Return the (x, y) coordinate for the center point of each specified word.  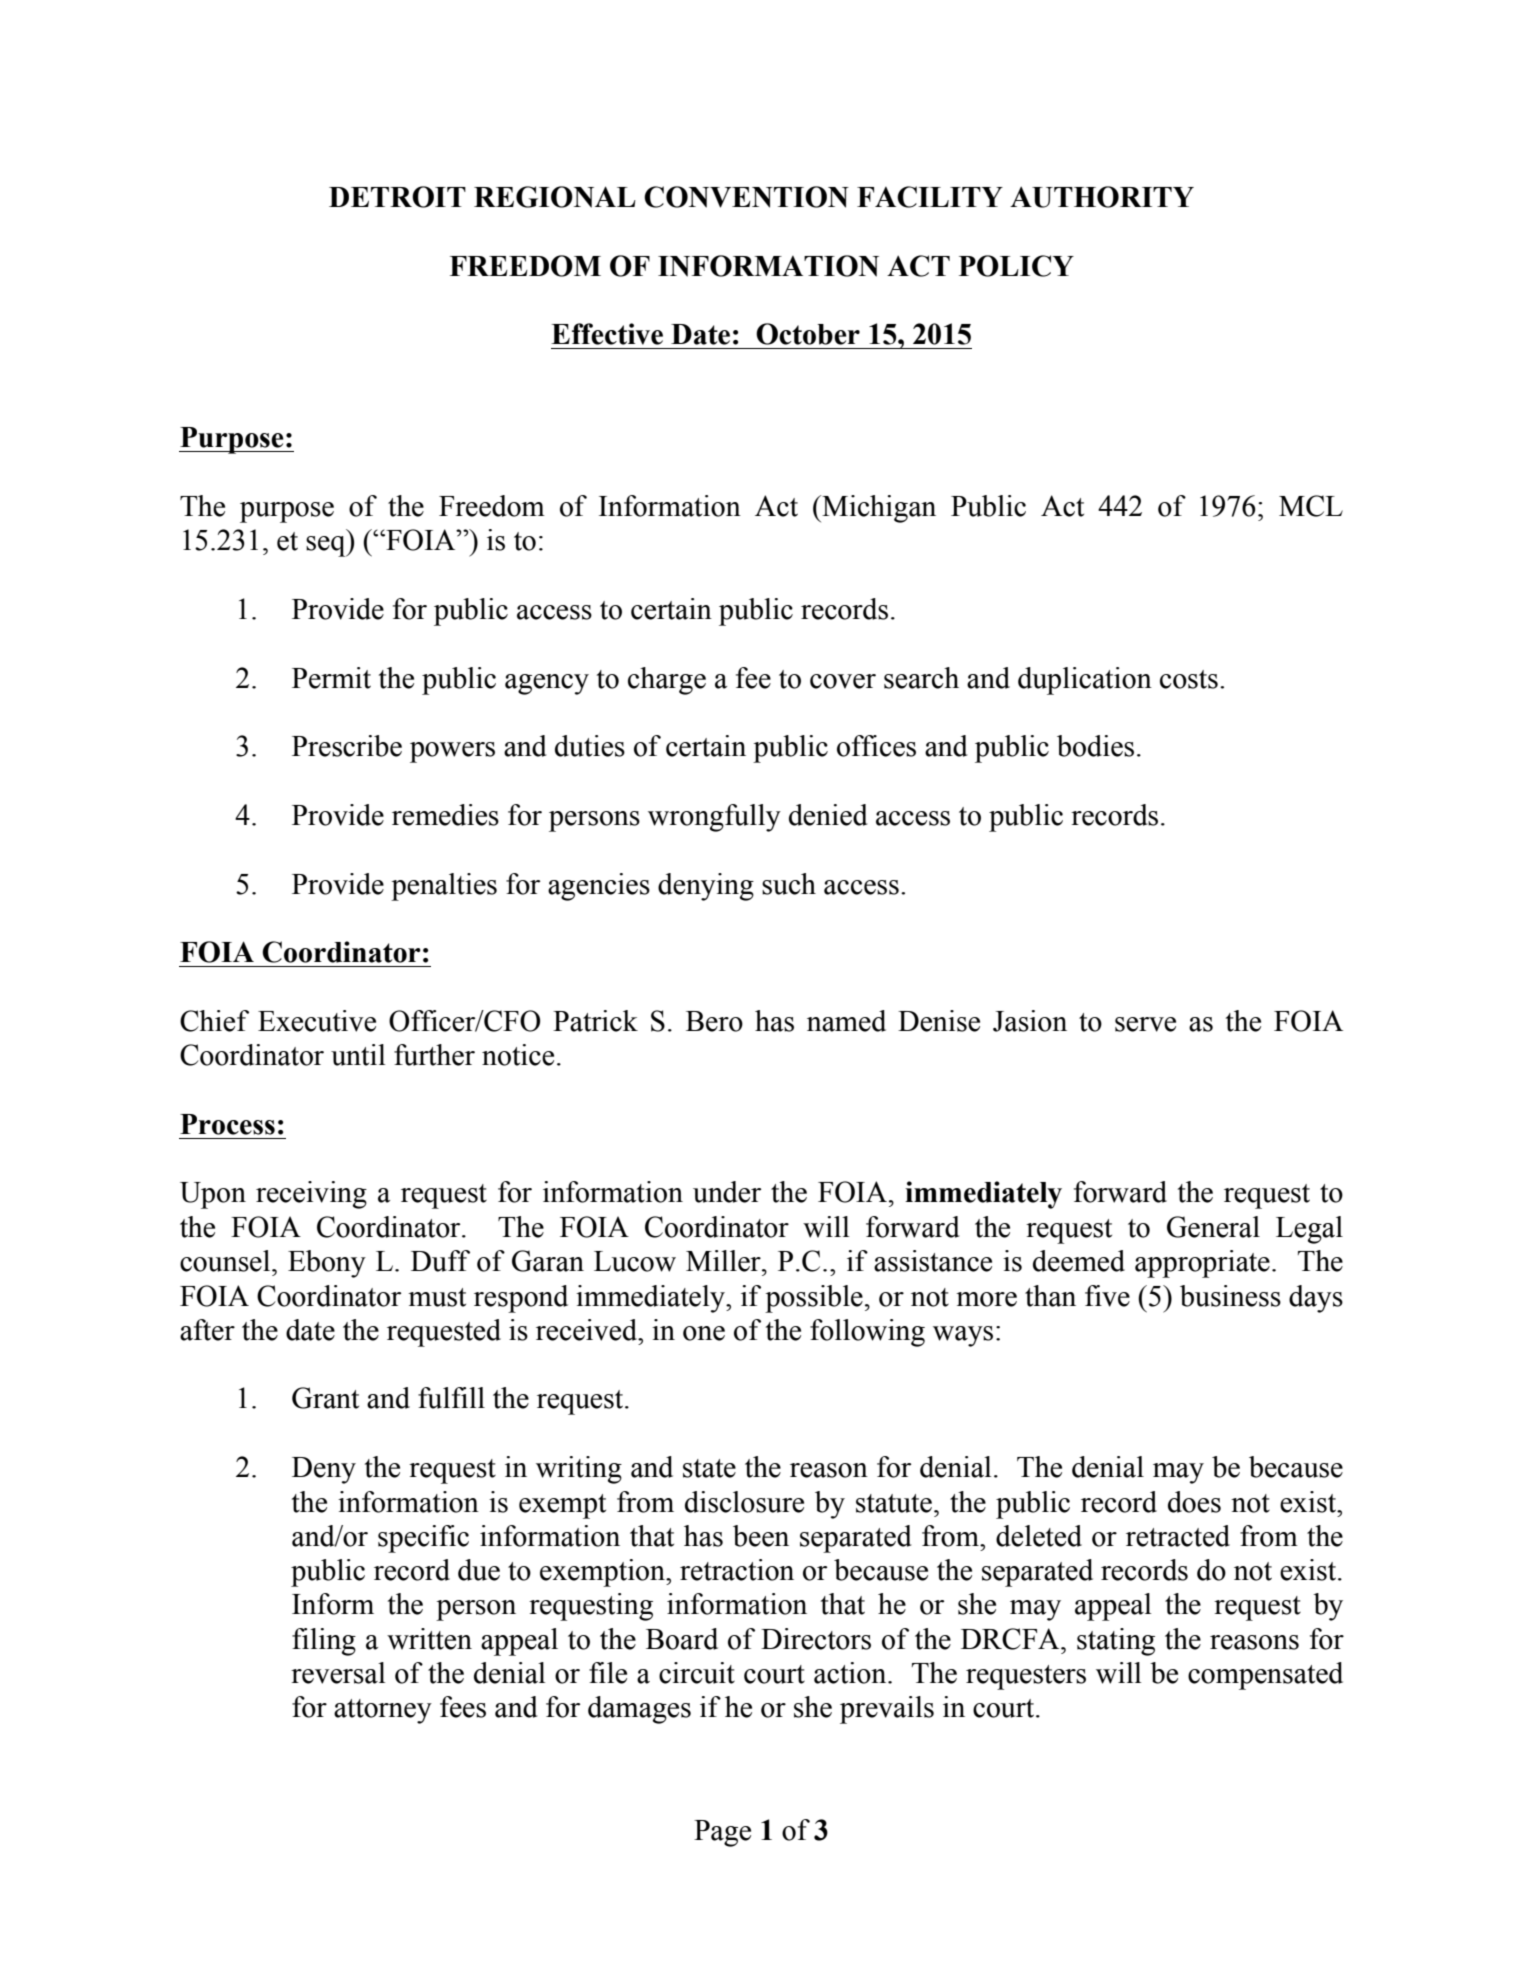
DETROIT (397, 197)
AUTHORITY (1102, 197)
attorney (383, 1711)
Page (722, 1833)
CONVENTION (746, 197)
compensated (1265, 1676)
